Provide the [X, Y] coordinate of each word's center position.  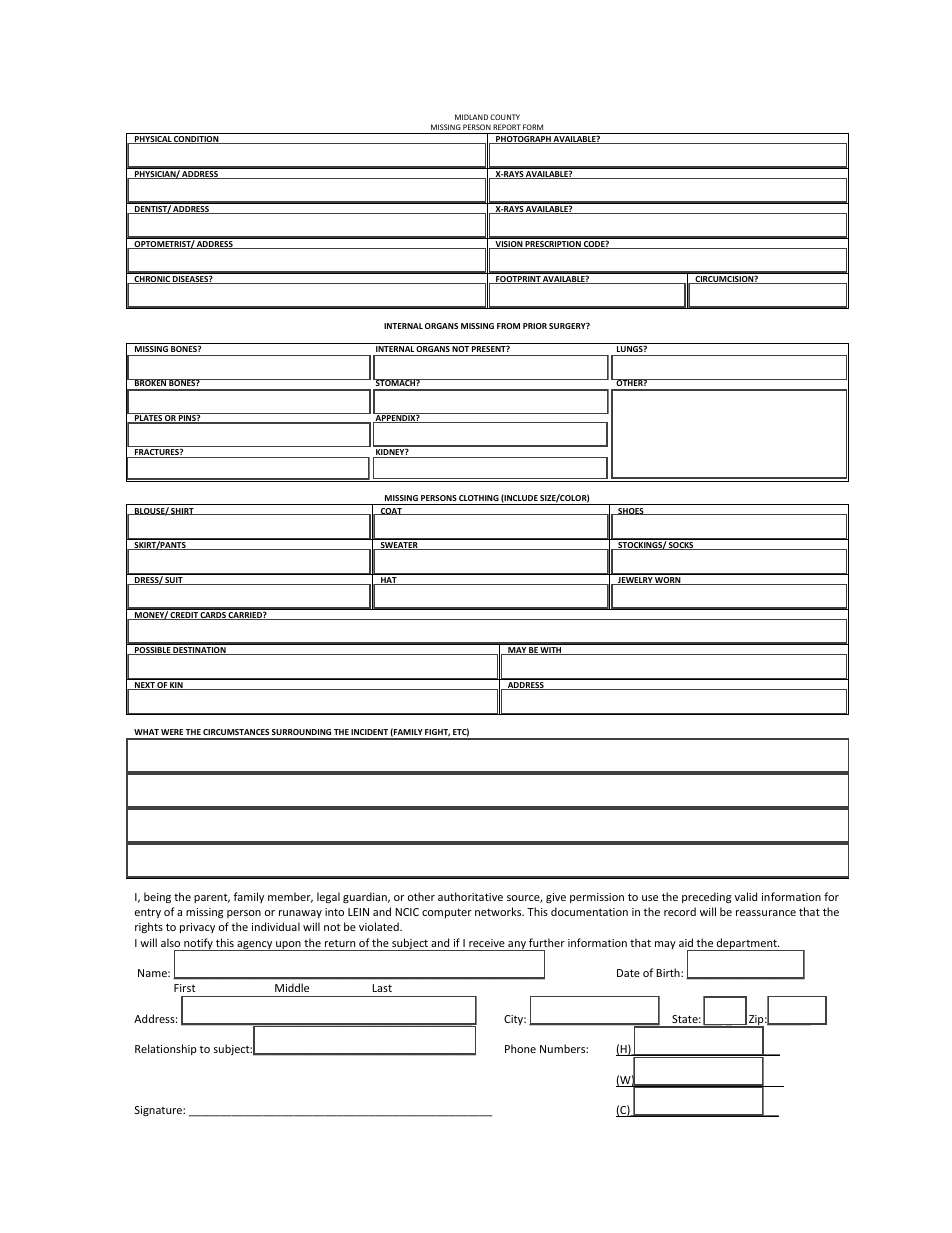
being [157, 897]
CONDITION [196, 140]
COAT [391, 511]
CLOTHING [479, 498]
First [185, 988]
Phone [520, 1048]
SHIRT [183, 511]
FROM [508, 326]
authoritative [470, 896]
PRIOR [535, 326]
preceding [706, 898]
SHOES [631, 511]
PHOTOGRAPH [523, 140]
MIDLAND [471, 117]
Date [628, 973]
